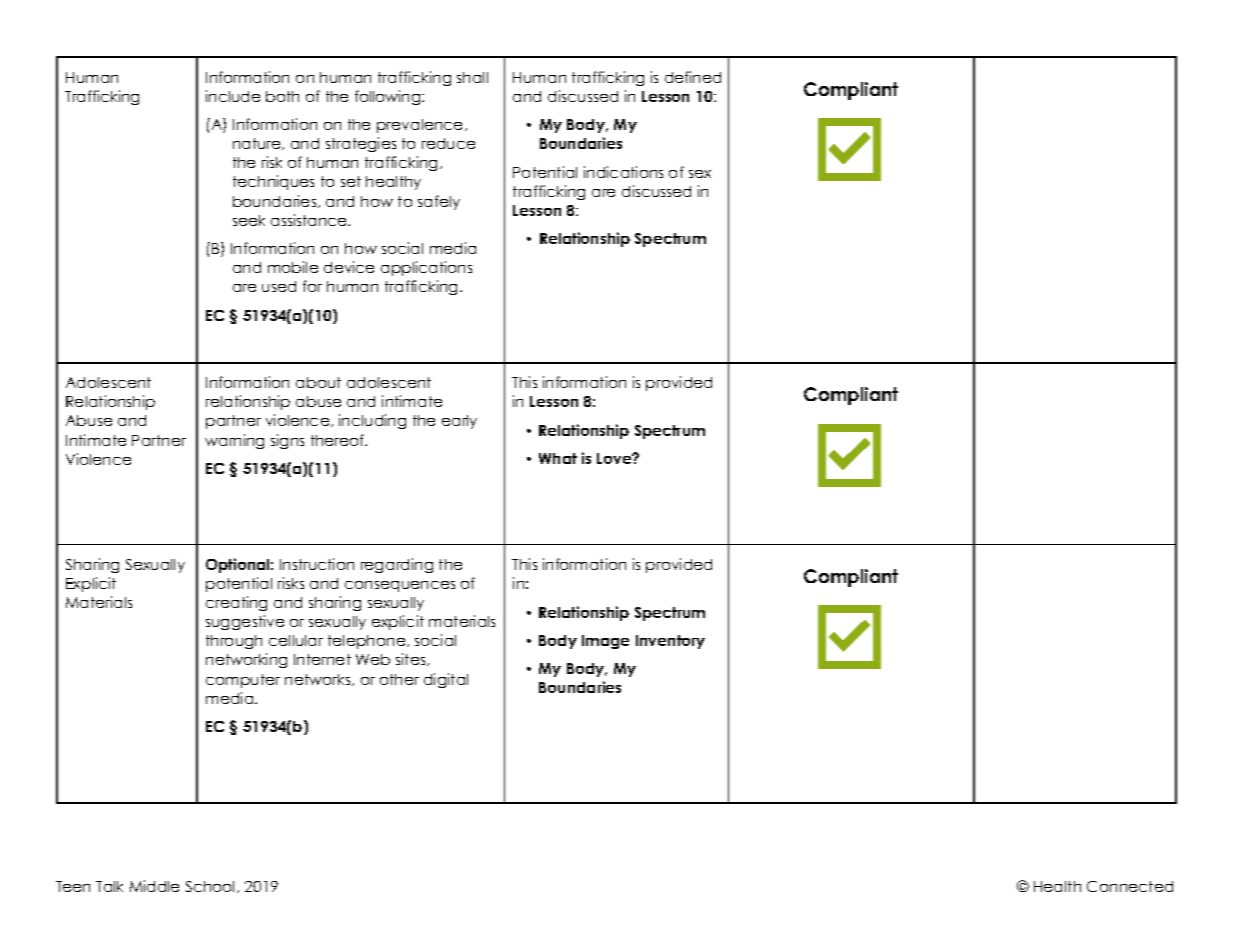 The width and height of the image is (1233, 952). Describe the element at coordinates (234, 441) in the image. I see `warning` at that location.
